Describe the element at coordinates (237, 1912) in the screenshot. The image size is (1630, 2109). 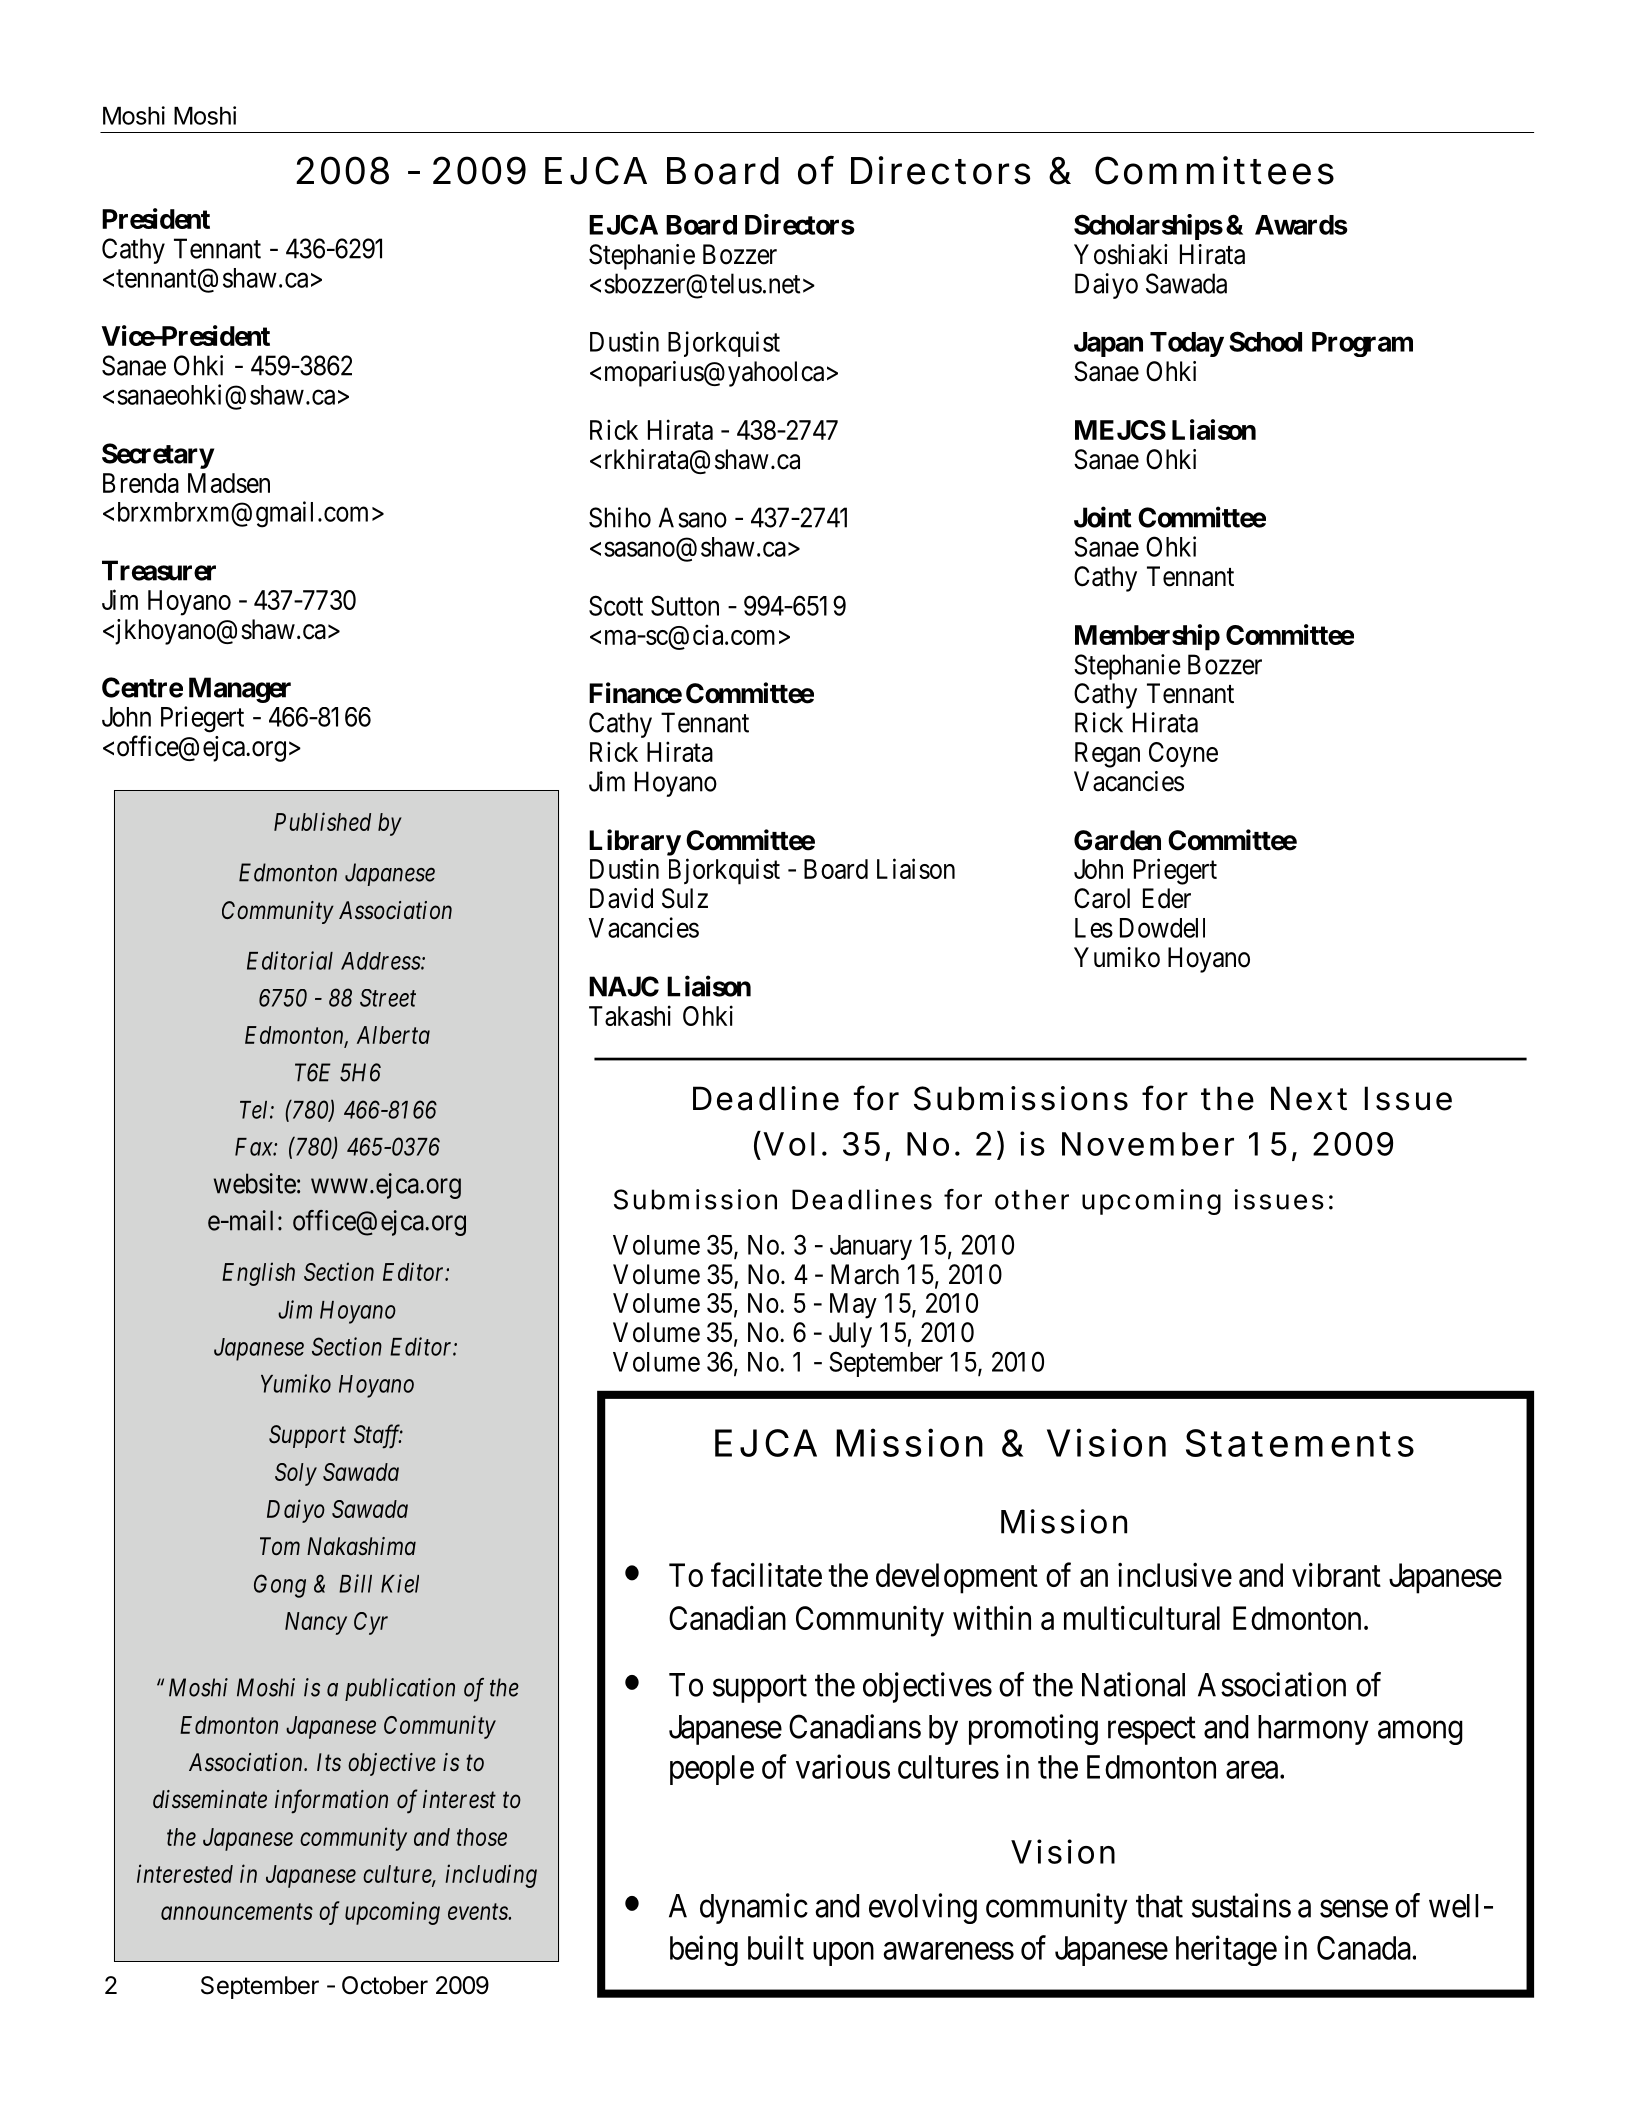
I see `announcements` at that location.
